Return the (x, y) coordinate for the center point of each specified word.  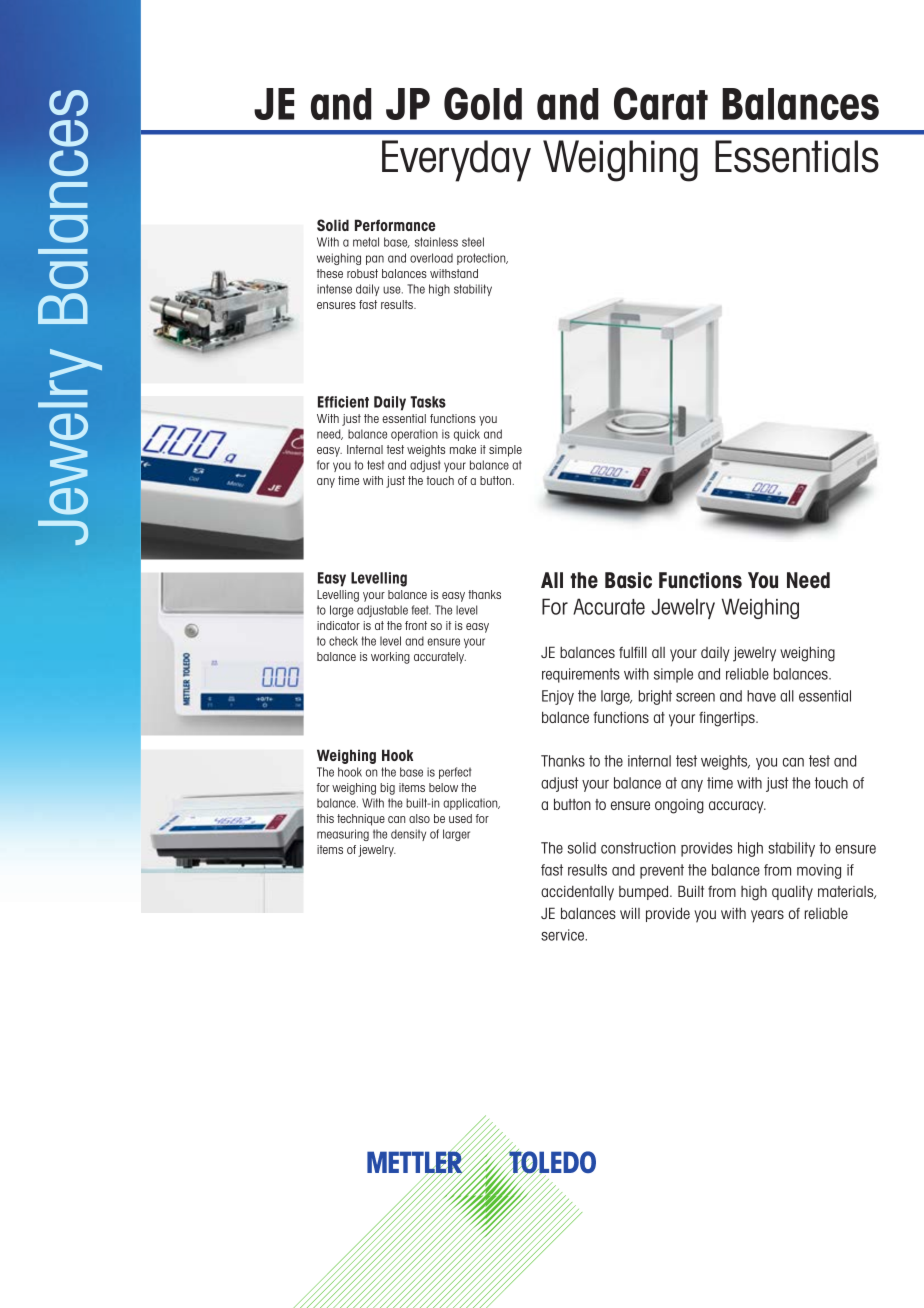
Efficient (343, 402)
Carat (661, 103)
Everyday (456, 161)
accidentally (577, 893)
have (761, 696)
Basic (628, 580)
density (408, 835)
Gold (483, 103)
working (390, 658)
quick (467, 435)
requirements (581, 675)
